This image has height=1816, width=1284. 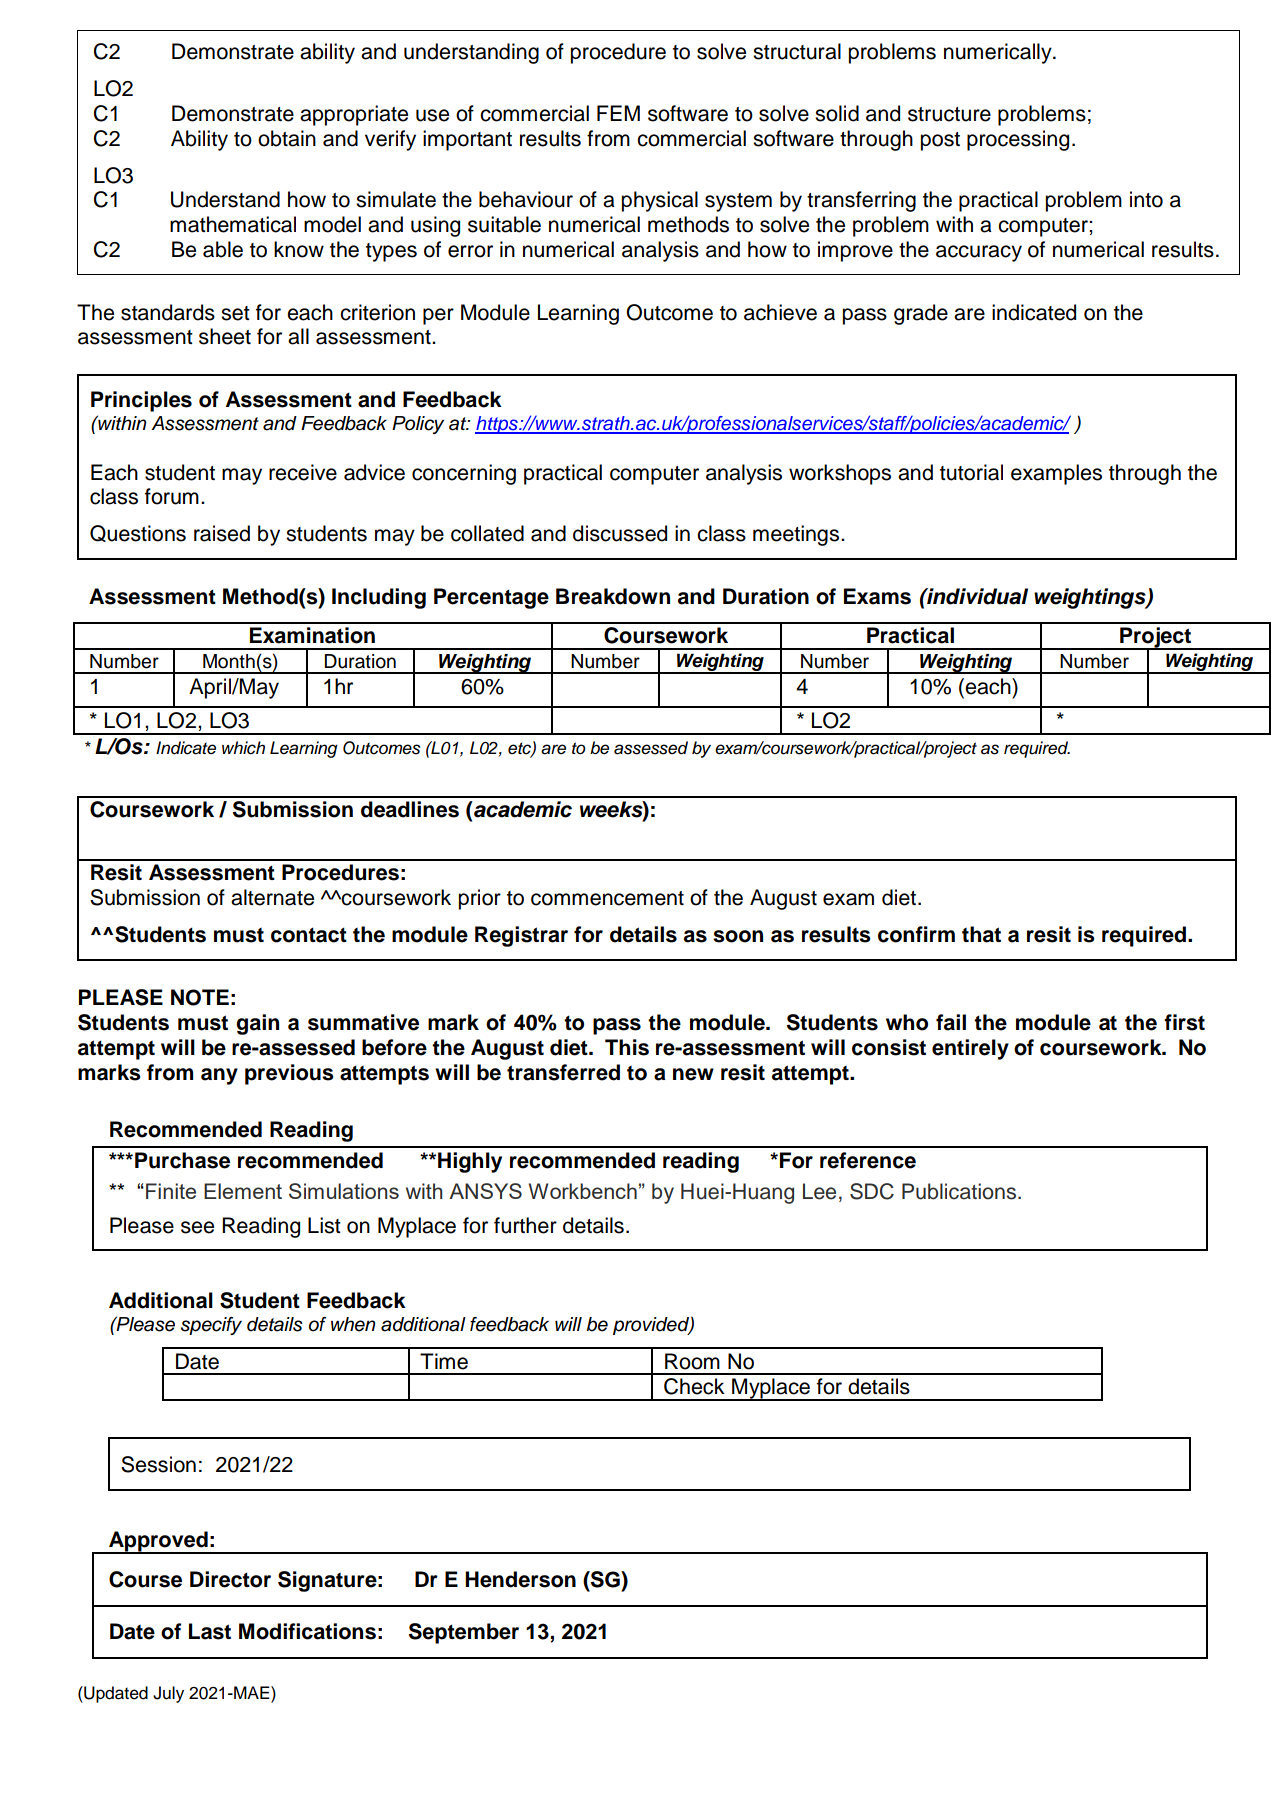 What do you see at coordinates (959, 1191) in the image?
I see `Publications` at bounding box center [959, 1191].
